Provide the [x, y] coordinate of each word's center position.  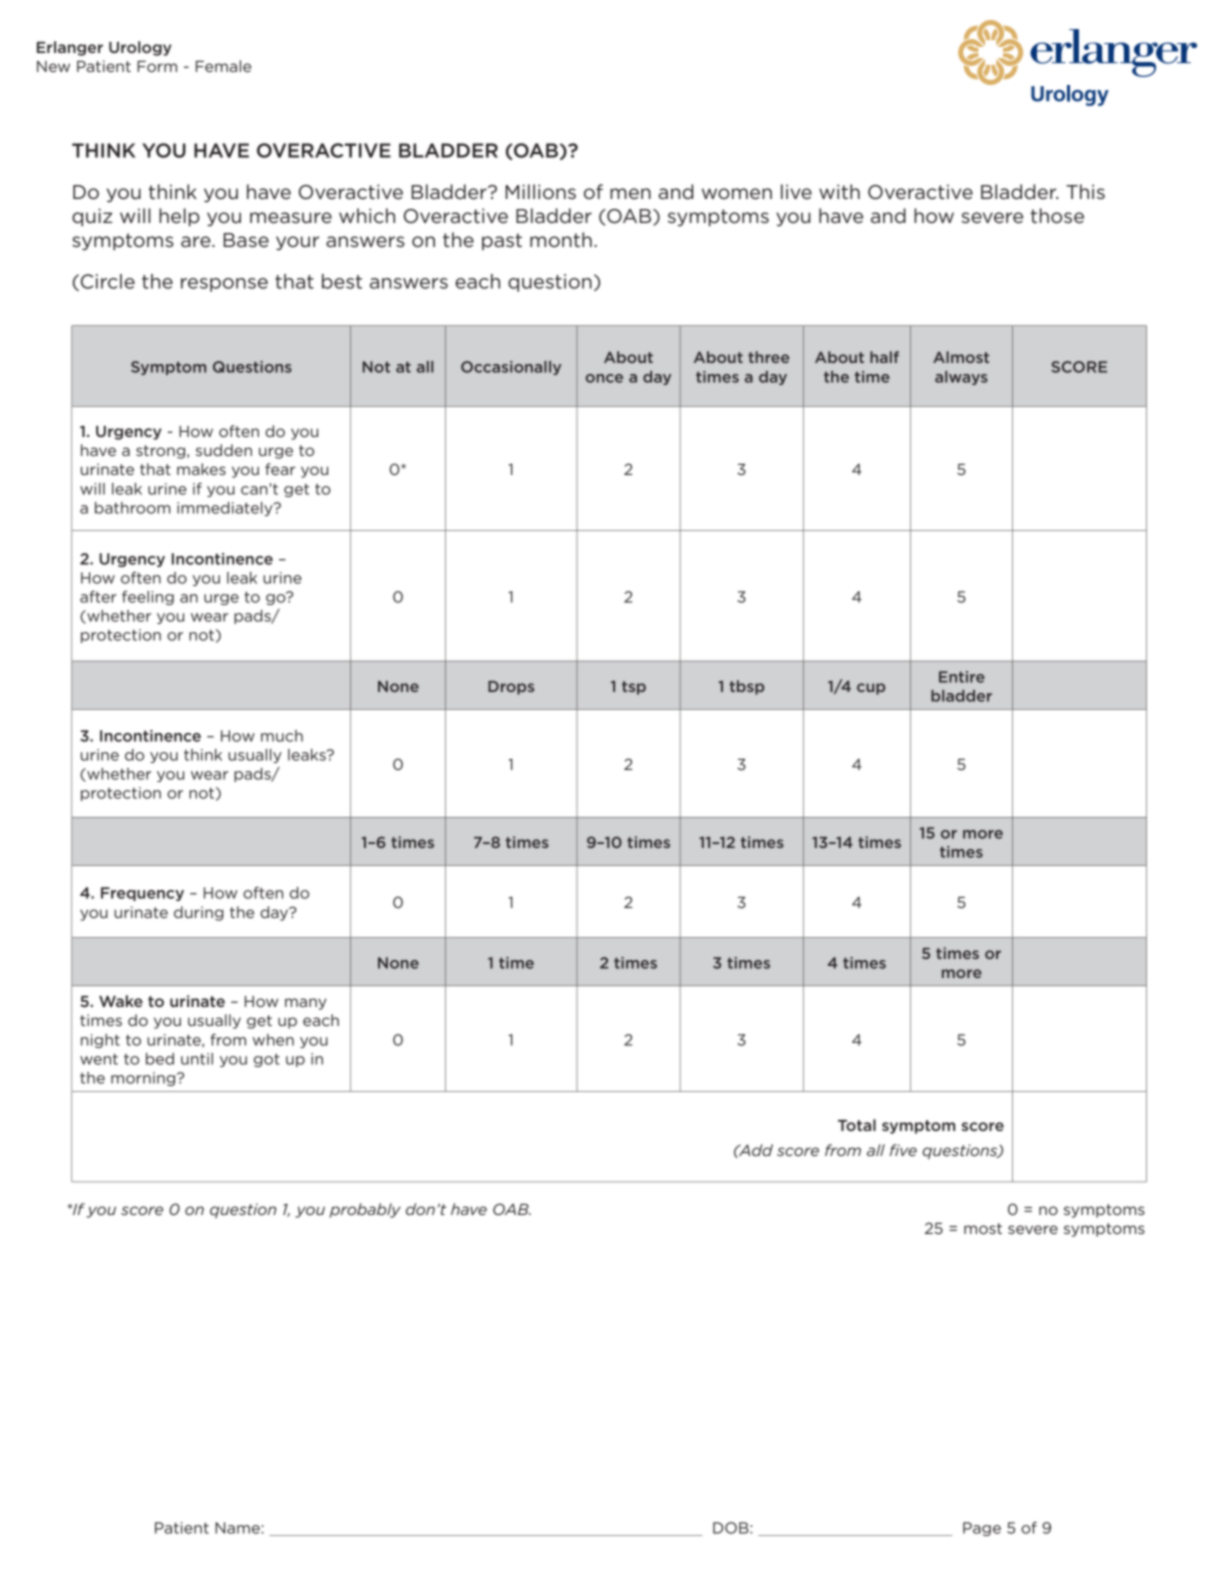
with [839, 191]
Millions [540, 192]
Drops [511, 688]
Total [857, 1125]
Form [157, 66]
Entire [962, 677]
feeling [148, 598]
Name [237, 1528]
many [306, 1004]
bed [160, 1059]
